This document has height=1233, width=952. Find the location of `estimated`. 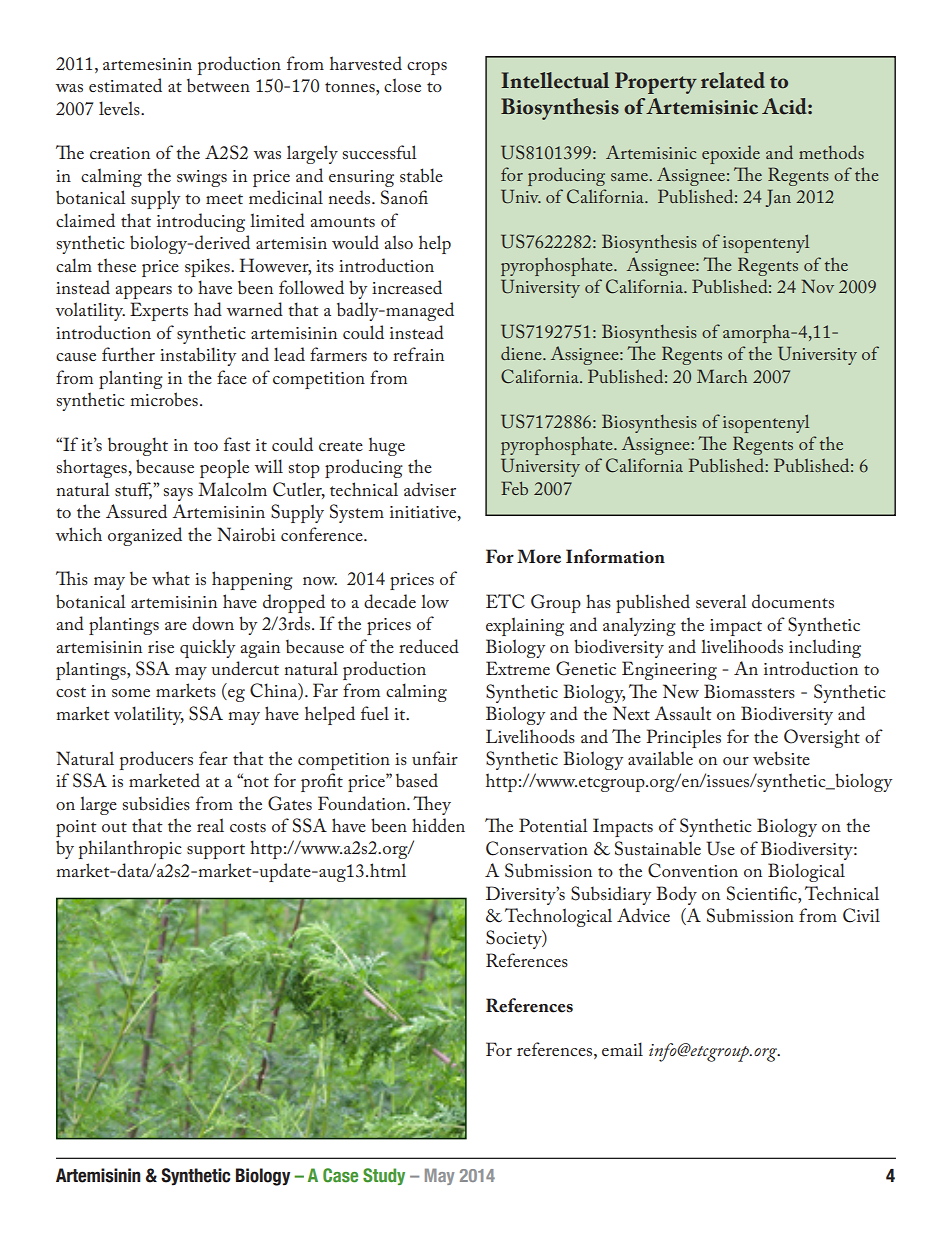

estimated is located at coordinates (125, 85).
